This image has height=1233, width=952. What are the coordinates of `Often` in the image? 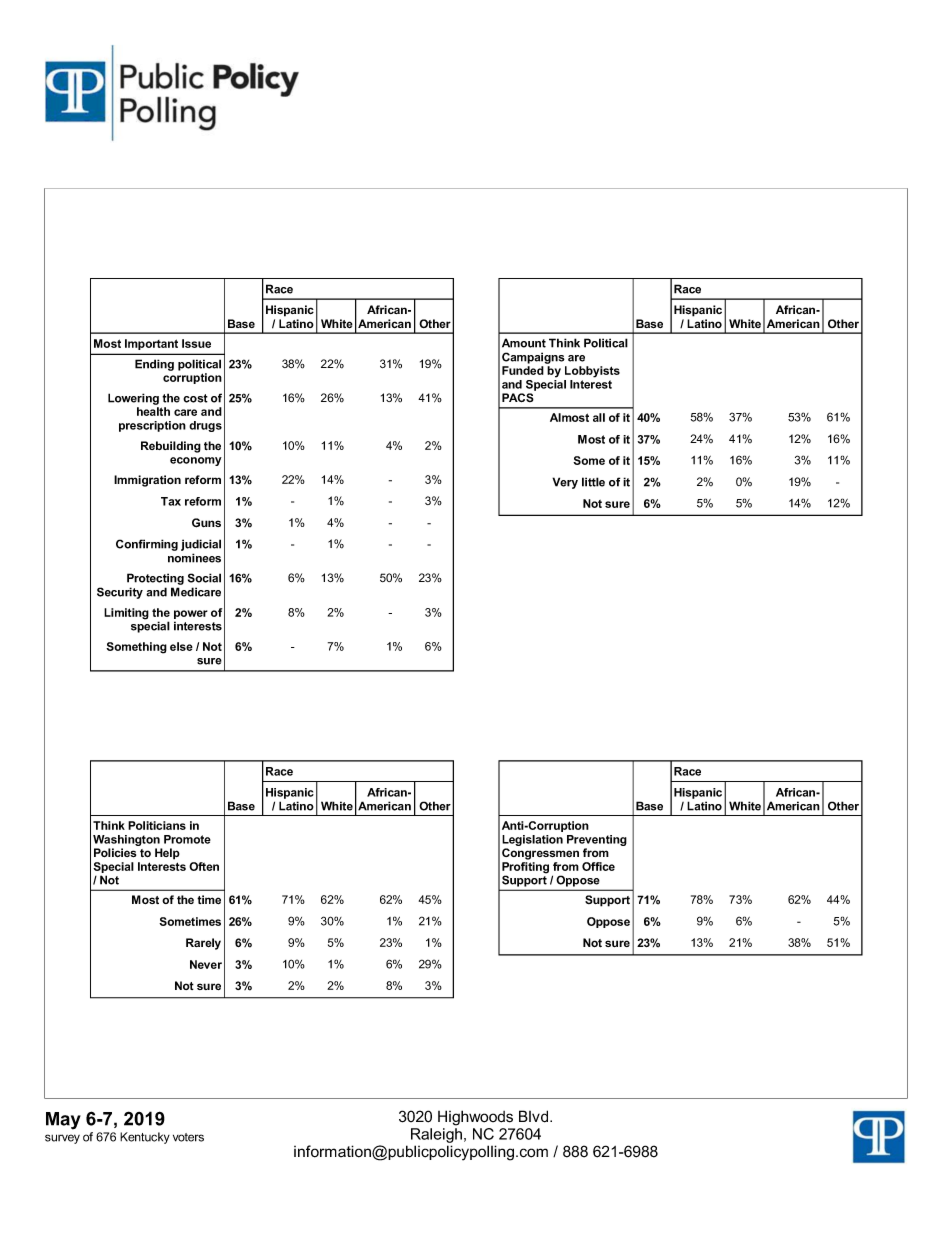 It's located at (204, 866).
